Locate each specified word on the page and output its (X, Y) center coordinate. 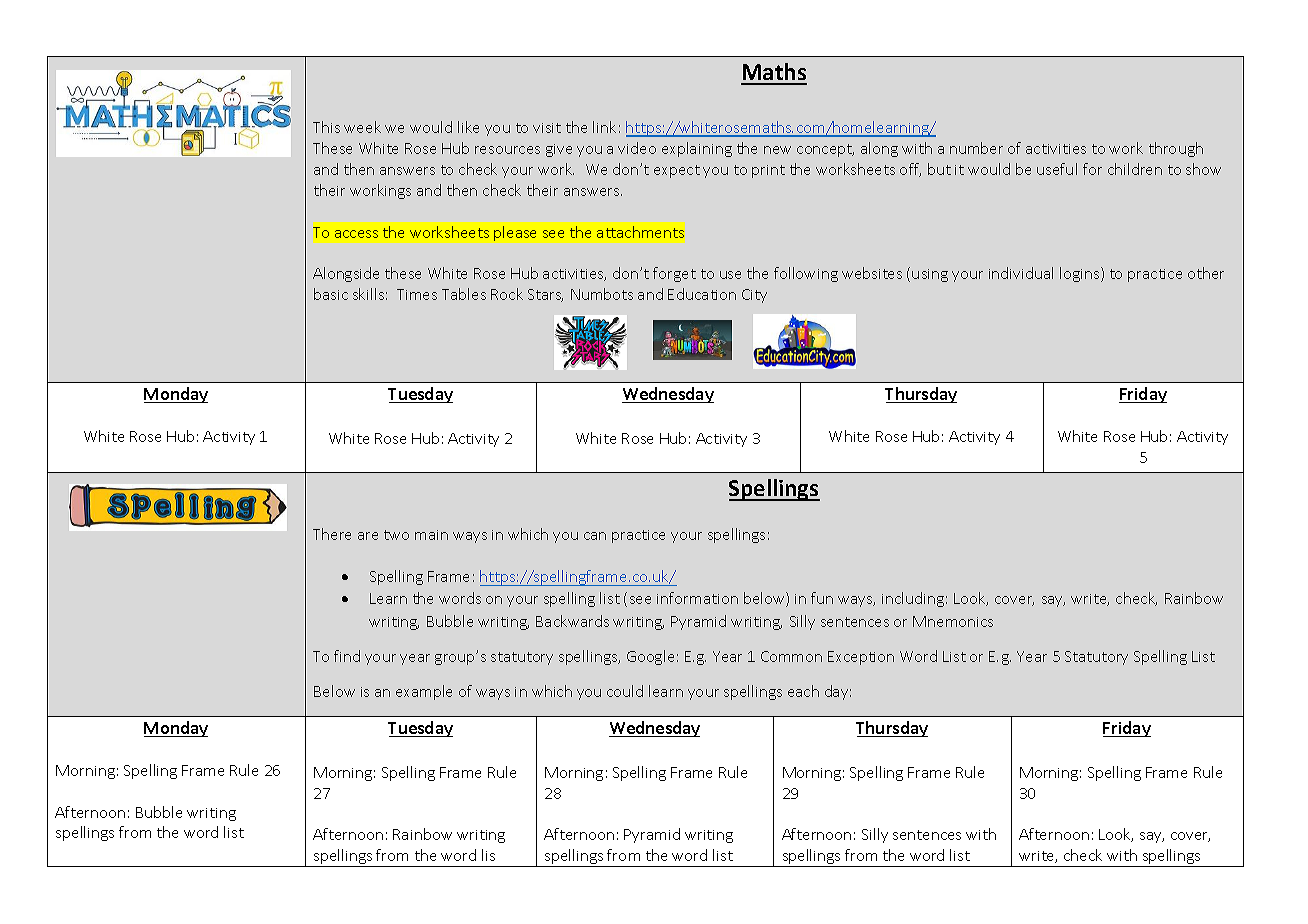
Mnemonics (953, 621)
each (803, 691)
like (468, 127)
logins (1081, 274)
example (424, 692)
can (595, 536)
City (754, 296)
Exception (861, 658)
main (431, 535)
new (777, 150)
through (1176, 149)
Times (417, 294)
